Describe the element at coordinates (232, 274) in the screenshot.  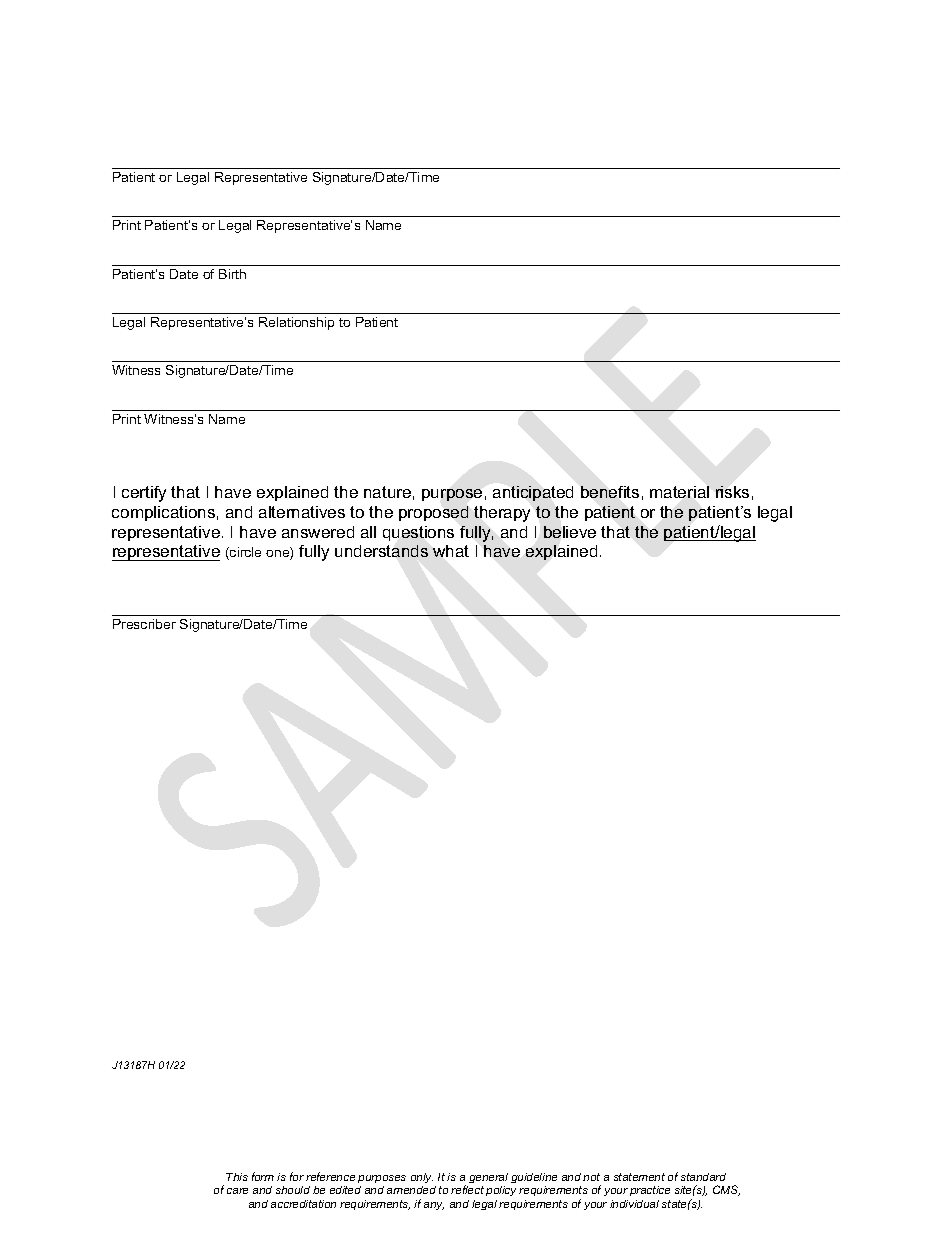
I see `Birth` at that location.
